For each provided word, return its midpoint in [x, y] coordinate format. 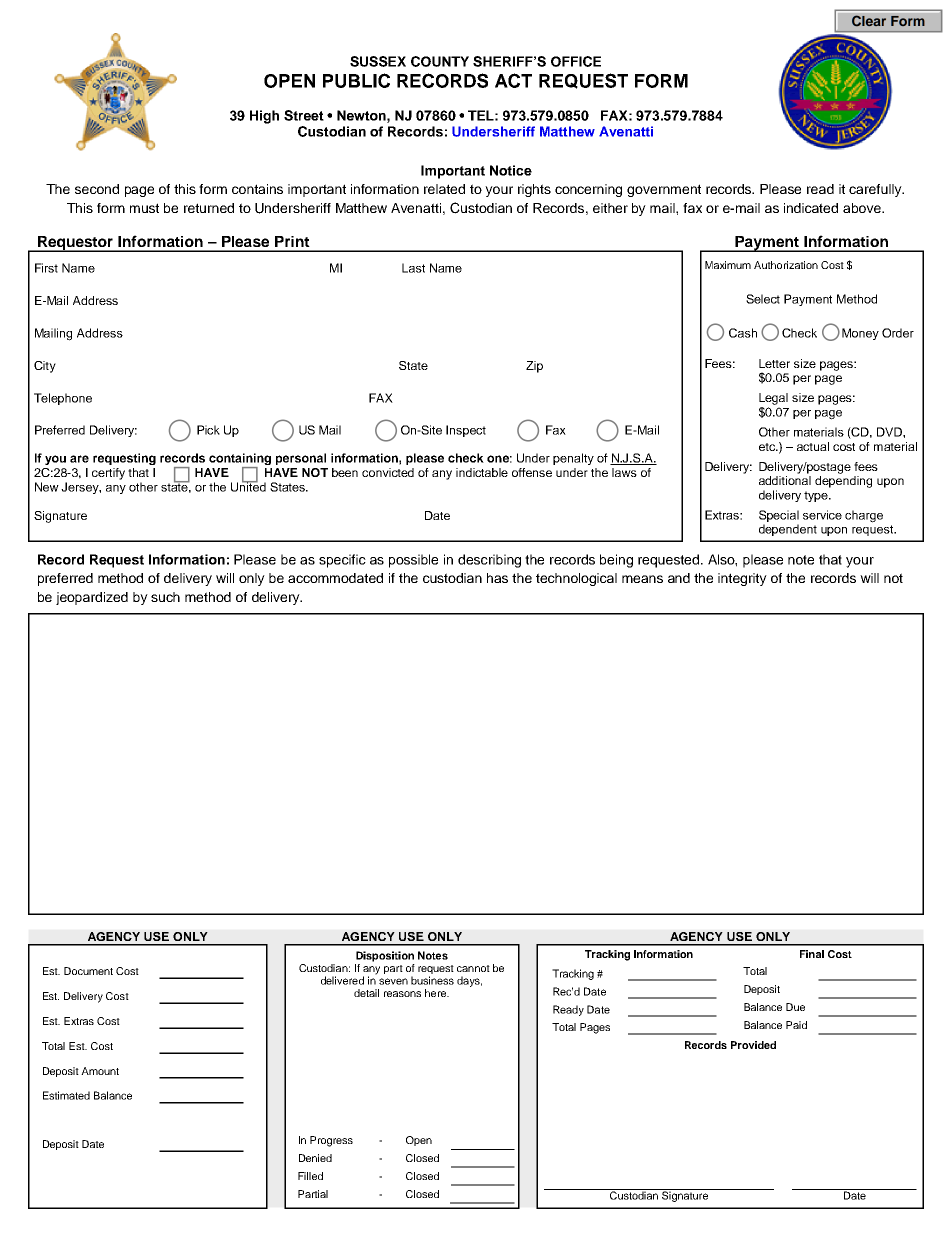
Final [812, 954]
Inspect [466, 431]
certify [108, 474]
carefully [876, 190]
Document [88, 971]
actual [813, 446]
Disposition [385, 956]
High [264, 117]
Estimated [66, 1095]
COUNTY [440, 61]
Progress [331, 1141]
